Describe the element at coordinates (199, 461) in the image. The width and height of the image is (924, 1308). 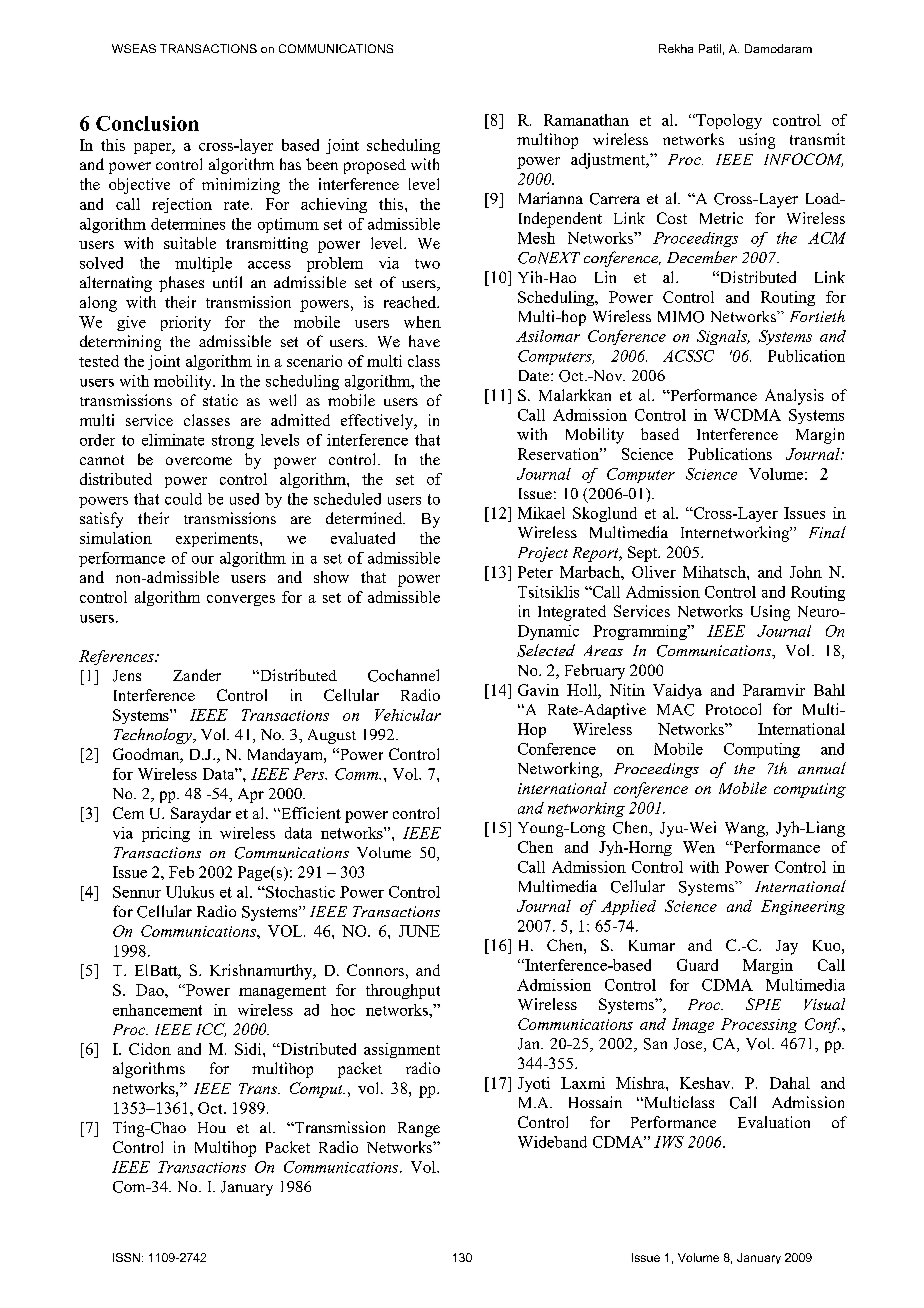
I see `overcome` at that location.
